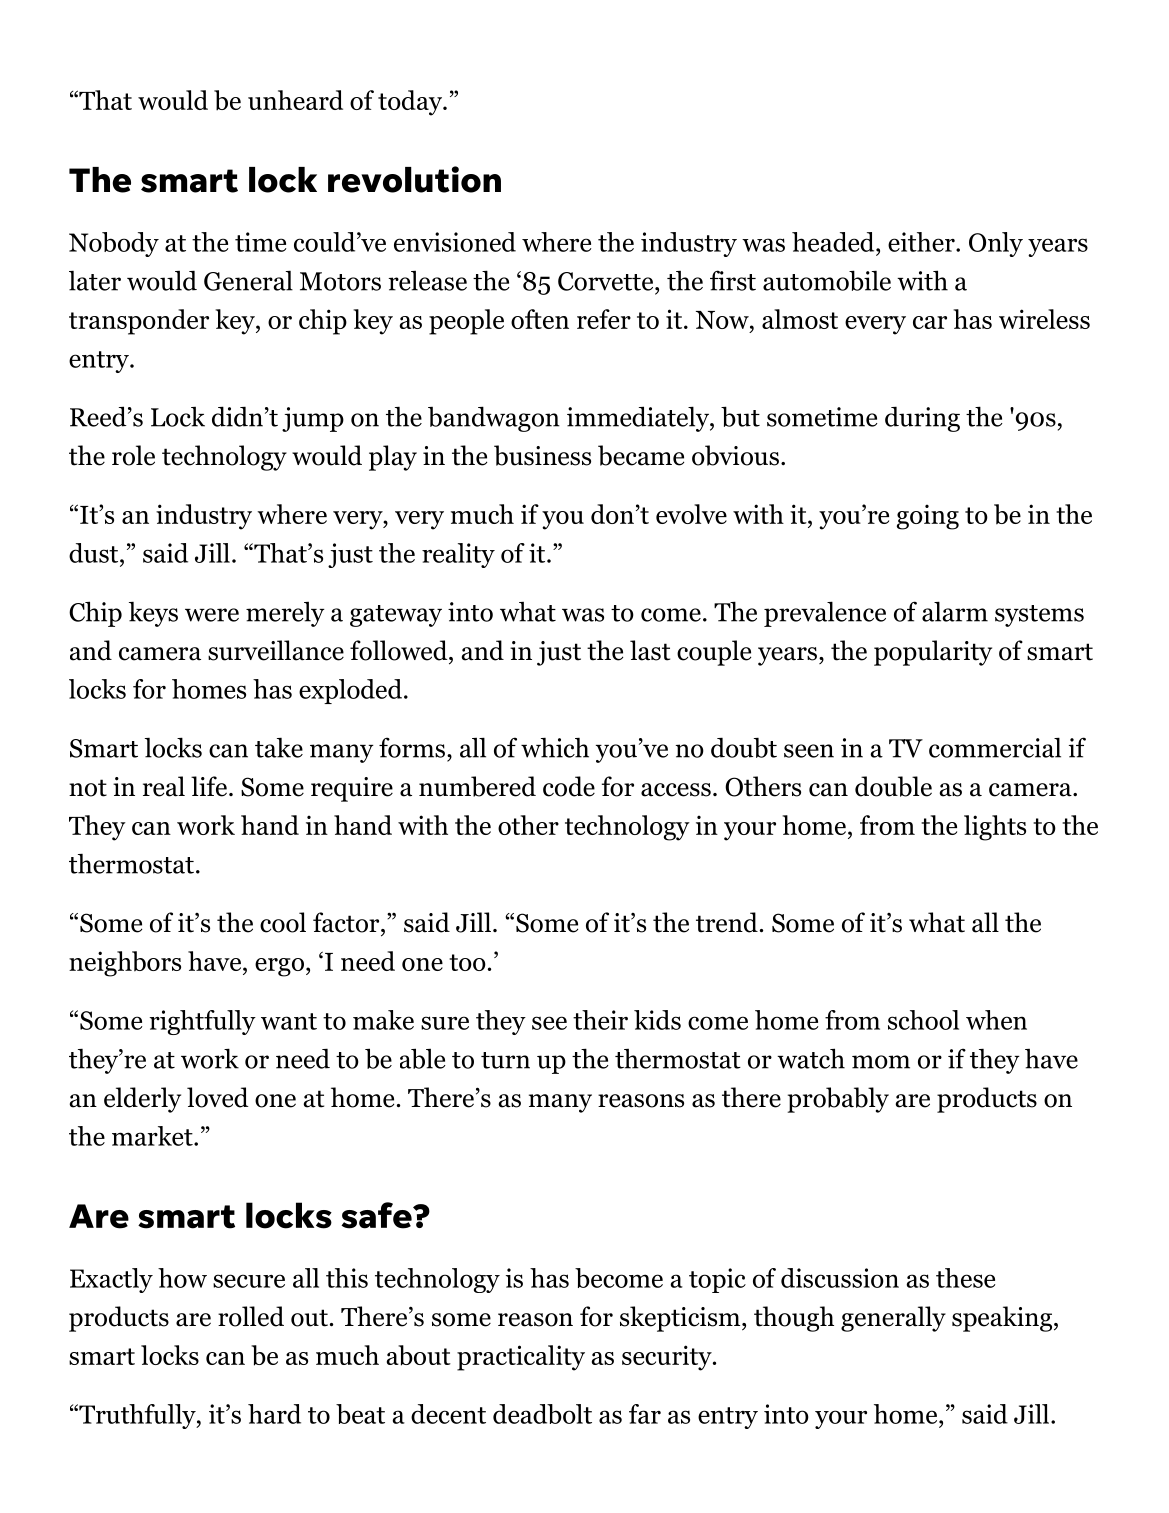 This image has height=1513, width=1169. What do you see at coordinates (295, 100) in the image?
I see `unheard` at bounding box center [295, 100].
